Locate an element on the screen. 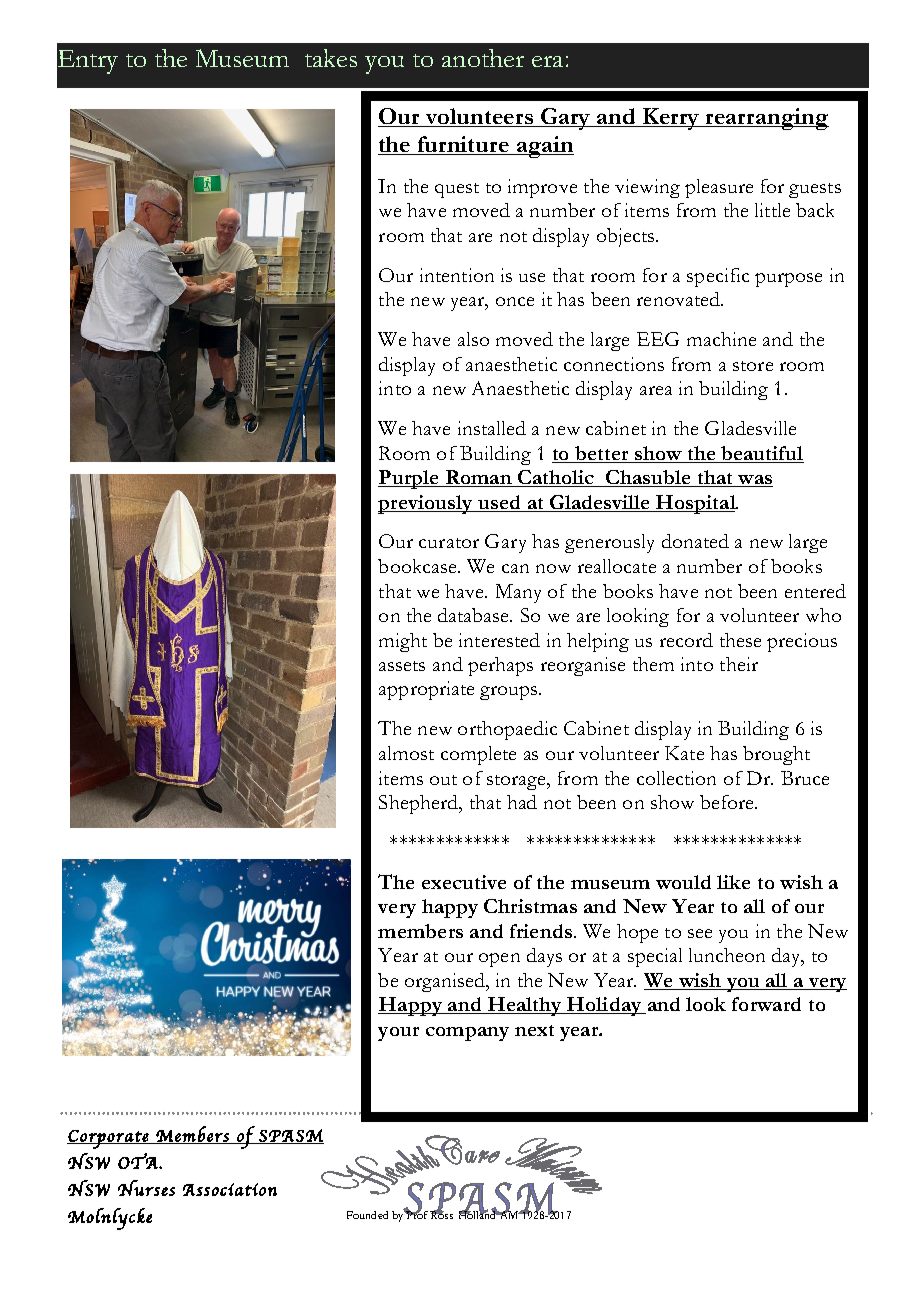 This screenshot has width=924, height=1308. takes is located at coordinates (331, 58).
